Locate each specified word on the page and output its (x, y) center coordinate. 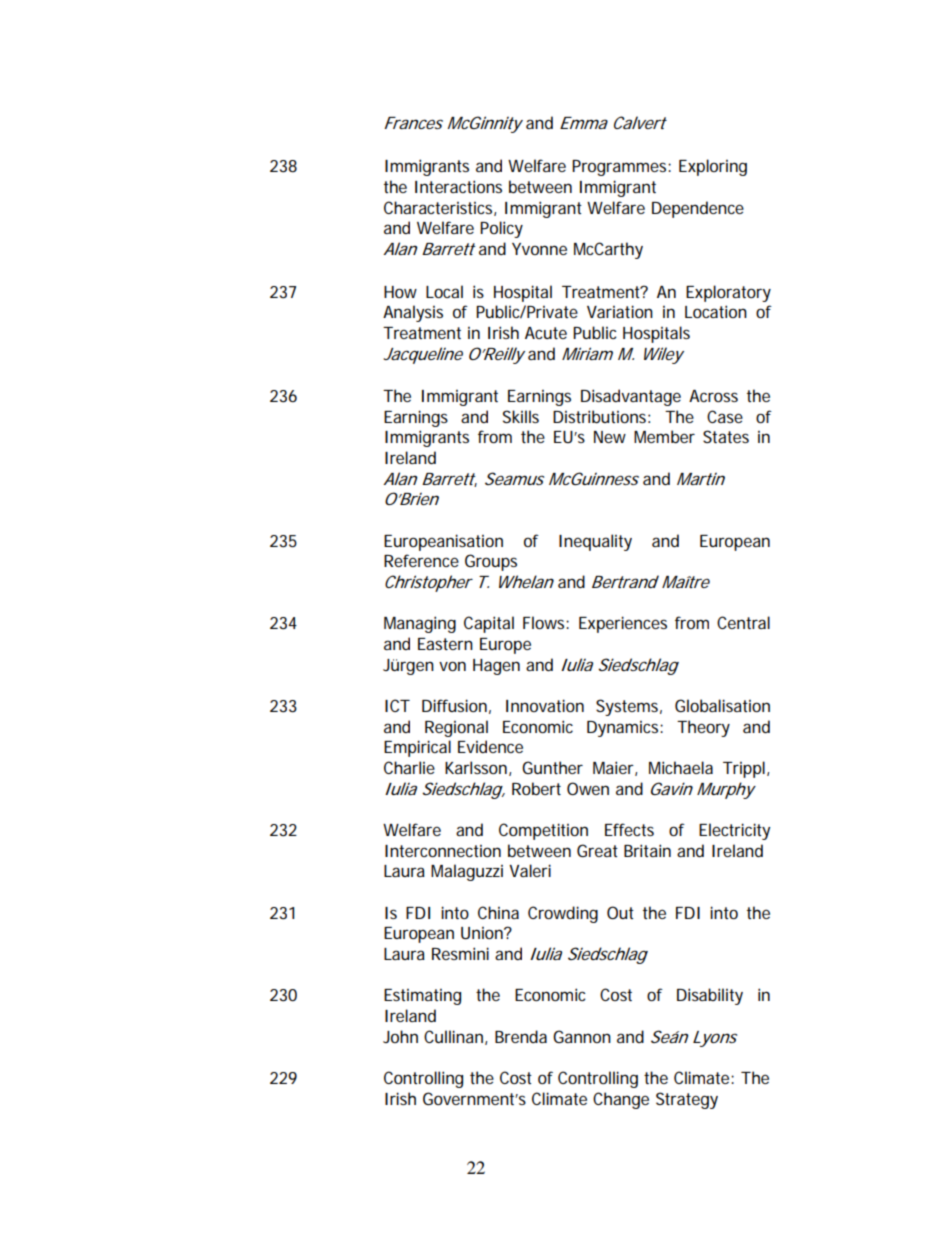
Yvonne (539, 249)
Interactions (458, 186)
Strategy (687, 1100)
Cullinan (453, 1036)
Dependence (698, 209)
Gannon (582, 1036)
